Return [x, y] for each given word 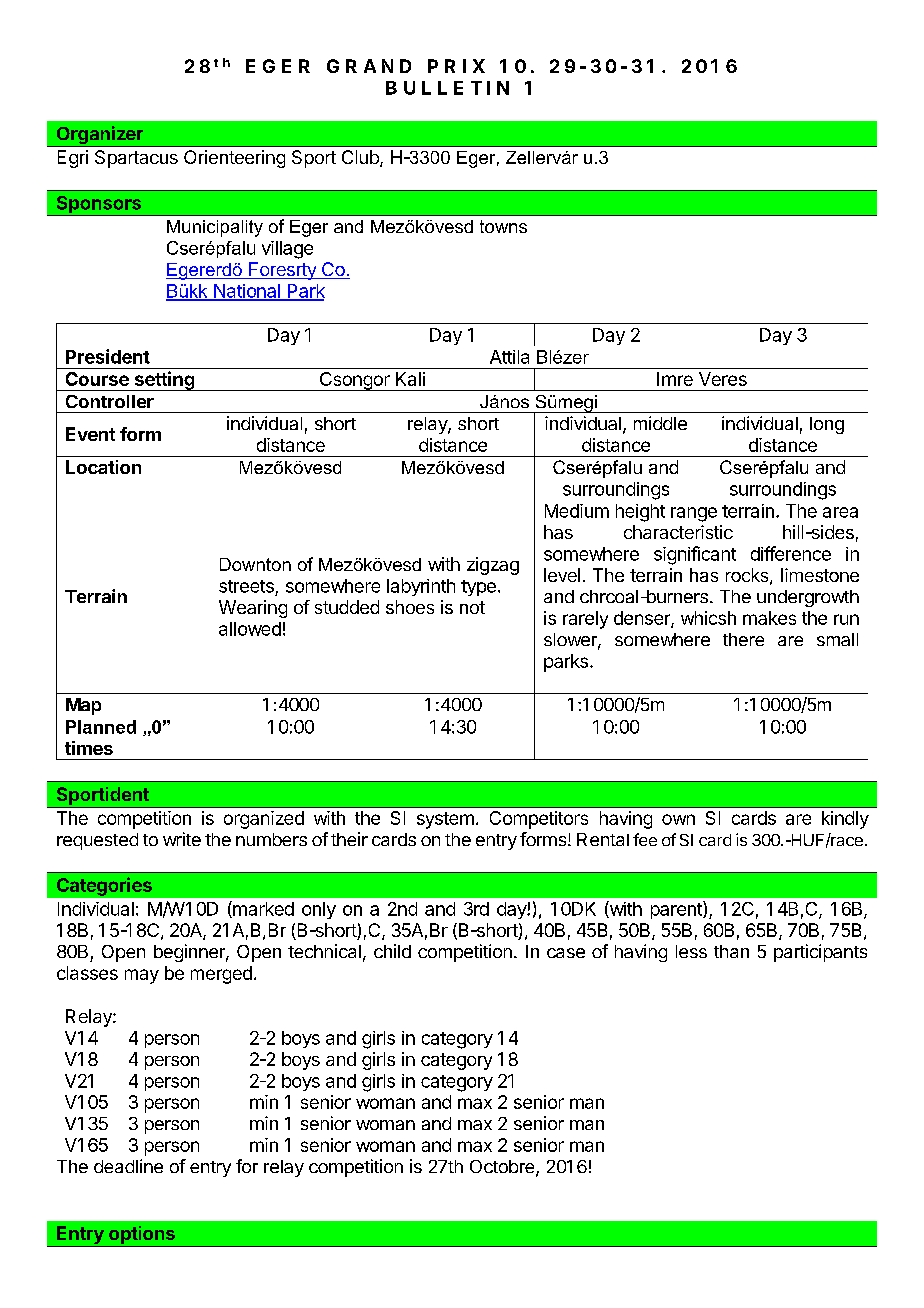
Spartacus [136, 159]
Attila [509, 357]
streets [246, 586]
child [392, 951]
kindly [845, 820]
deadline [128, 1166]
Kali [410, 379]
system [445, 820]
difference [791, 553]
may [142, 976]
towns [503, 226]
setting [164, 381]
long [827, 425]
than [731, 951]
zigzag [493, 566]
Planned [101, 727]
